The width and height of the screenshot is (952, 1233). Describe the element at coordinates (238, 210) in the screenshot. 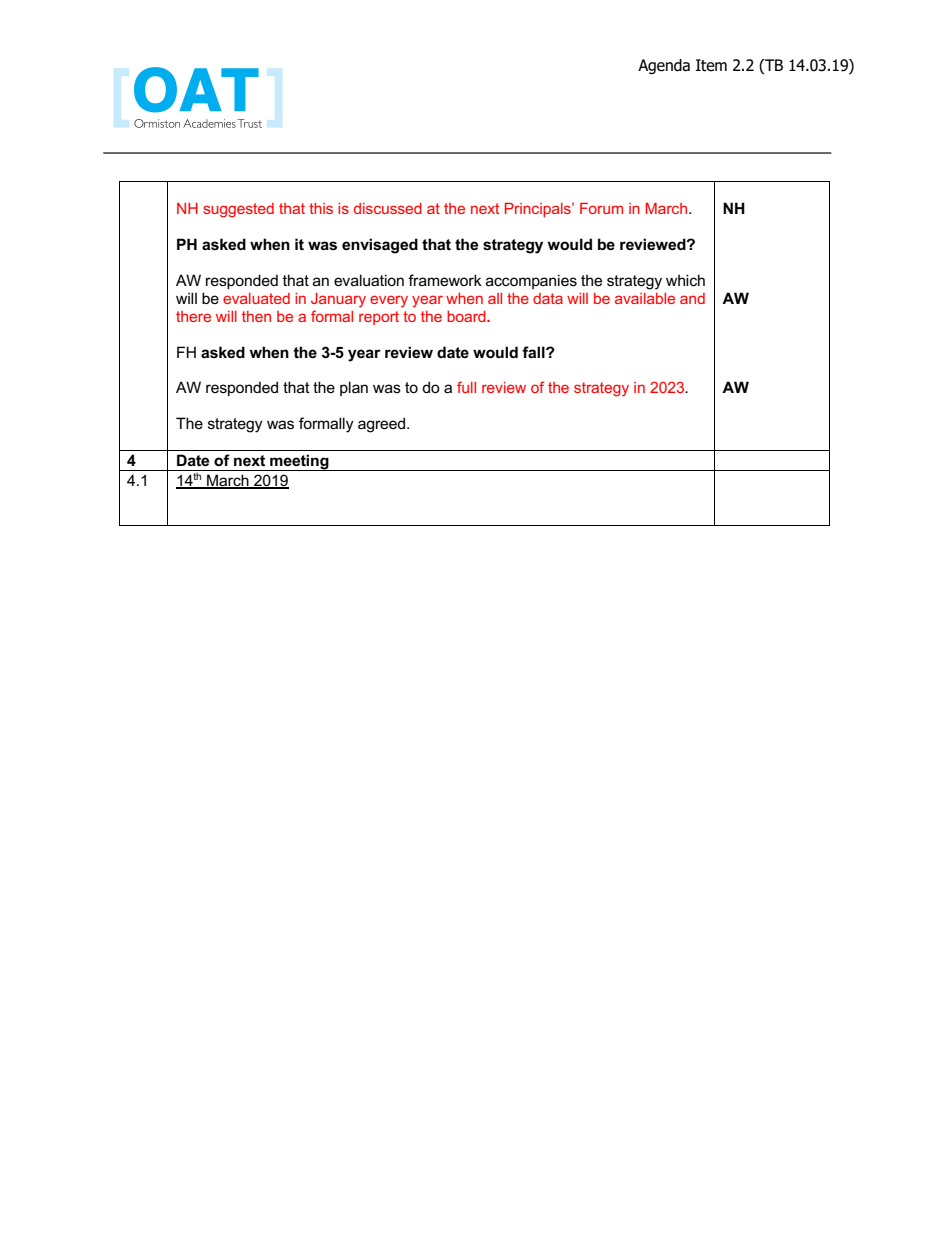

I see `suggested` at that location.
